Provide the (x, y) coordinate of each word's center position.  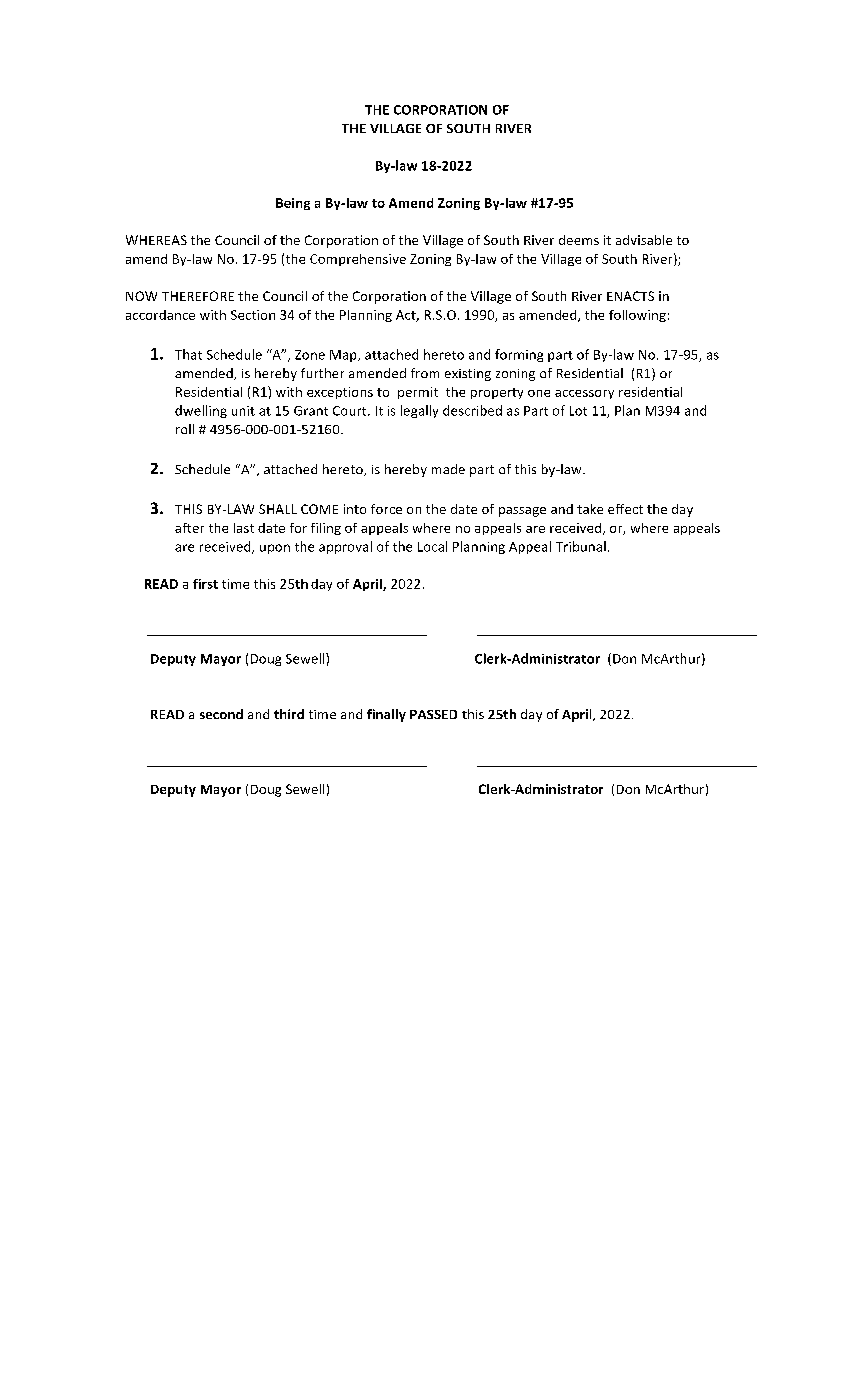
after (189, 528)
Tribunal (581, 546)
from (425, 373)
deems (579, 240)
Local (432, 546)
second (221, 714)
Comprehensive (358, 260)
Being (293, 204)
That (188, 354)
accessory (584, 394)
